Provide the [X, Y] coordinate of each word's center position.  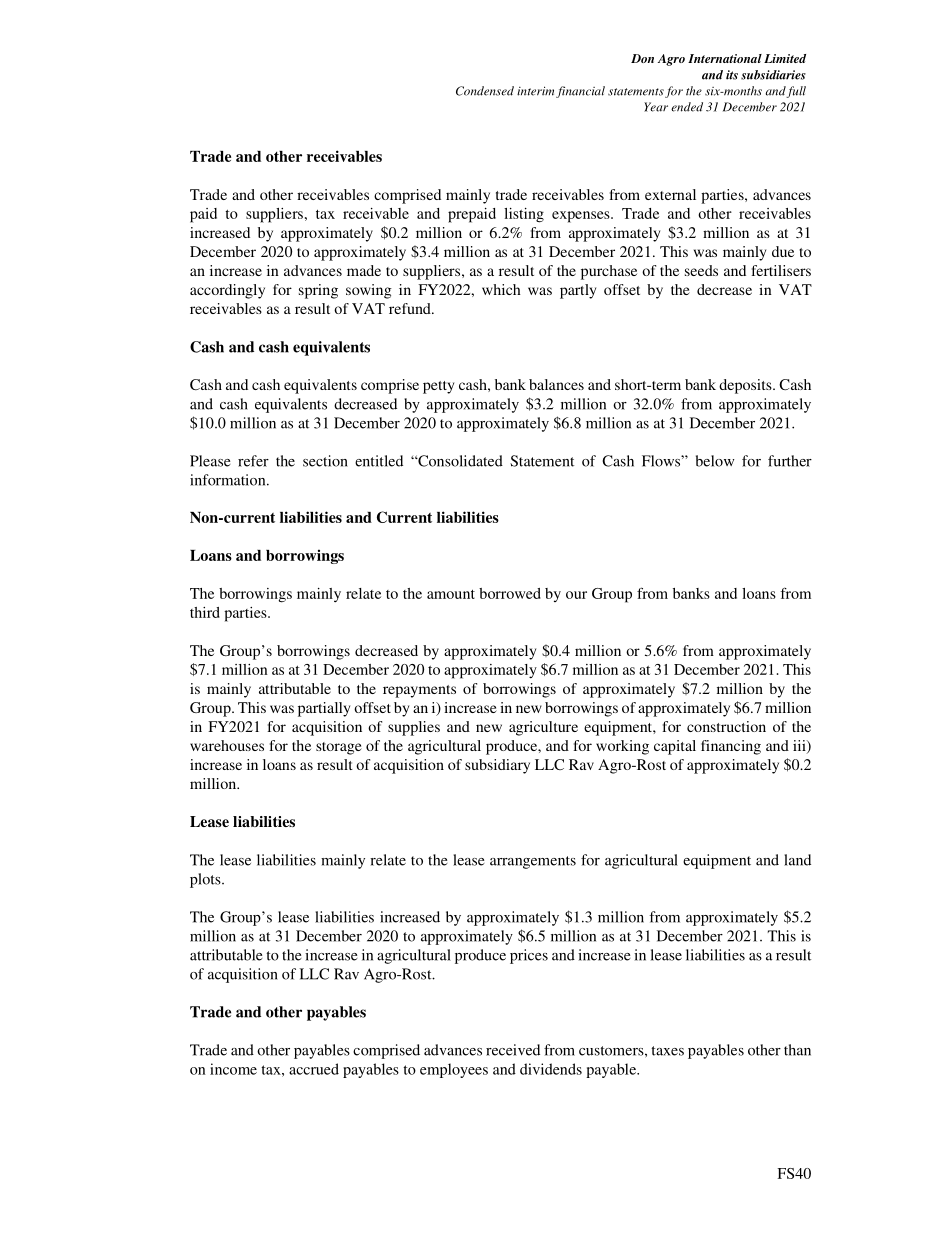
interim [535, 91]
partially [324, 709]
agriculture [543, 728]
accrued [314, 1069]
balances [556, 384]
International [725, 58]
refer [253, 461]
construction [726, 726]
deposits [746, 386]
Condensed [485, 91]
